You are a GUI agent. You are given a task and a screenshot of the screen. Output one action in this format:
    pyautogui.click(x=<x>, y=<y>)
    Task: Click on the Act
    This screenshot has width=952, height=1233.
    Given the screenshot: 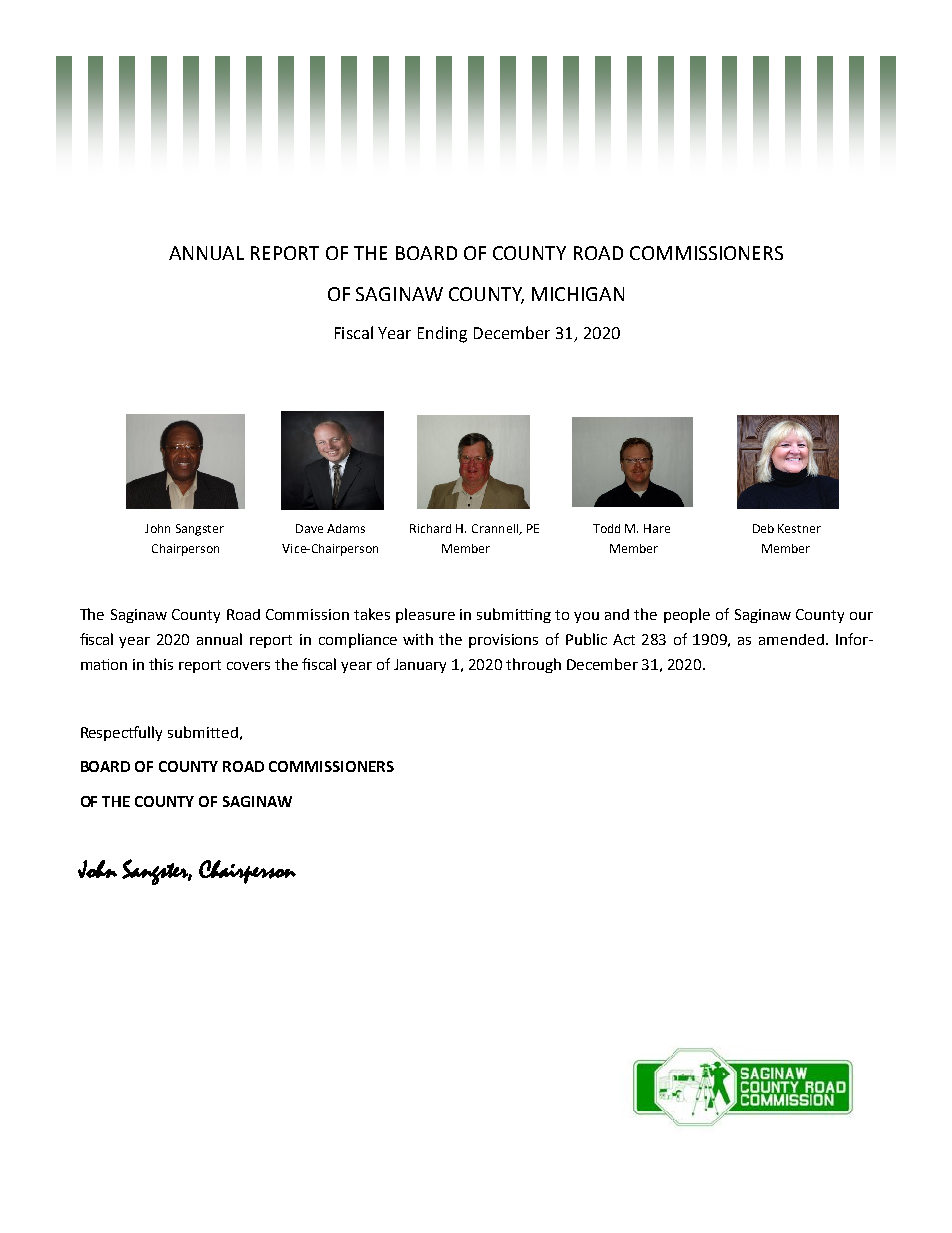 What is the action you would take?
    pyautogui.click(x=624, y=639)
